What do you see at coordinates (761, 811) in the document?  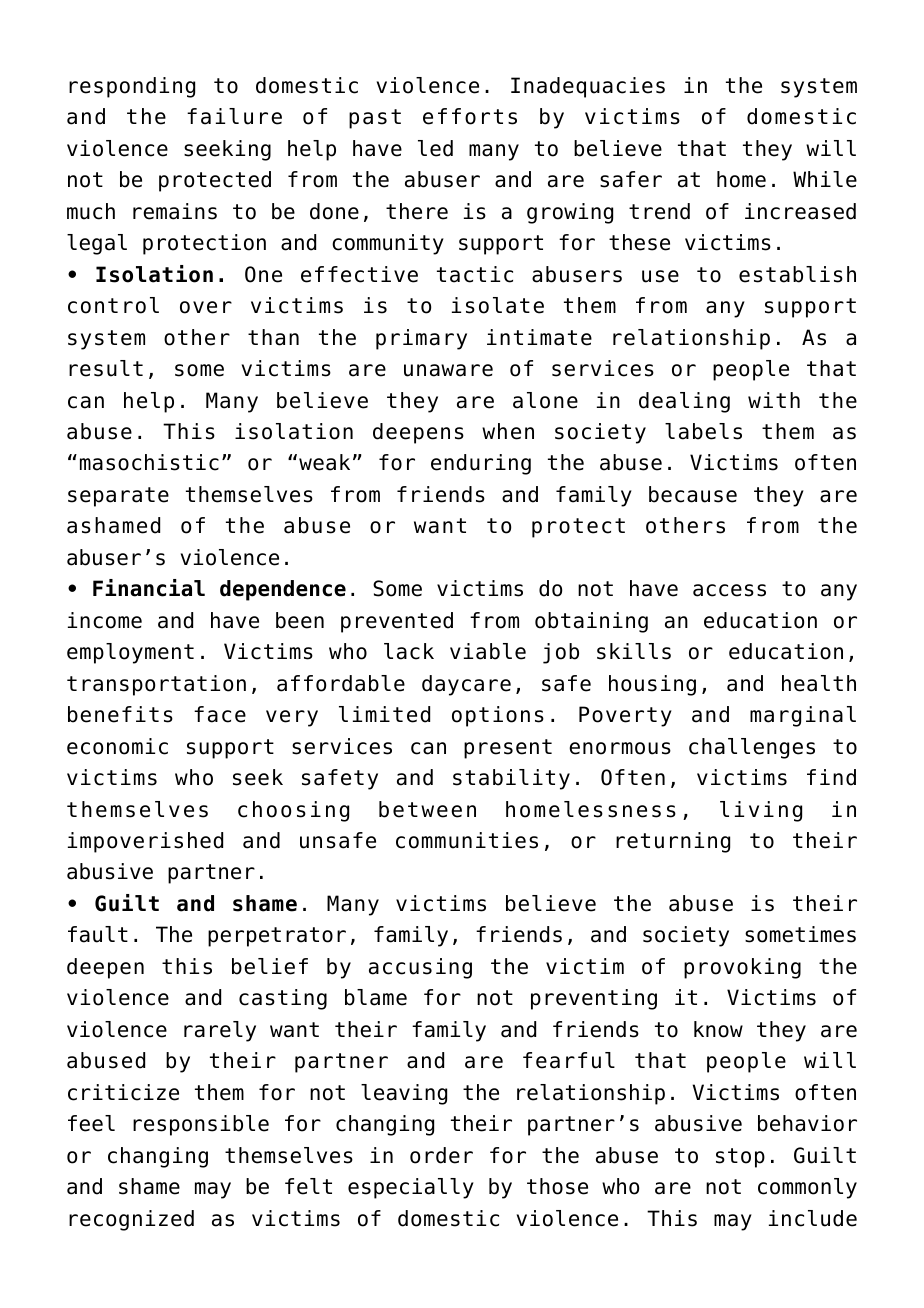 I see `living` at bounding box center [761, 811].
